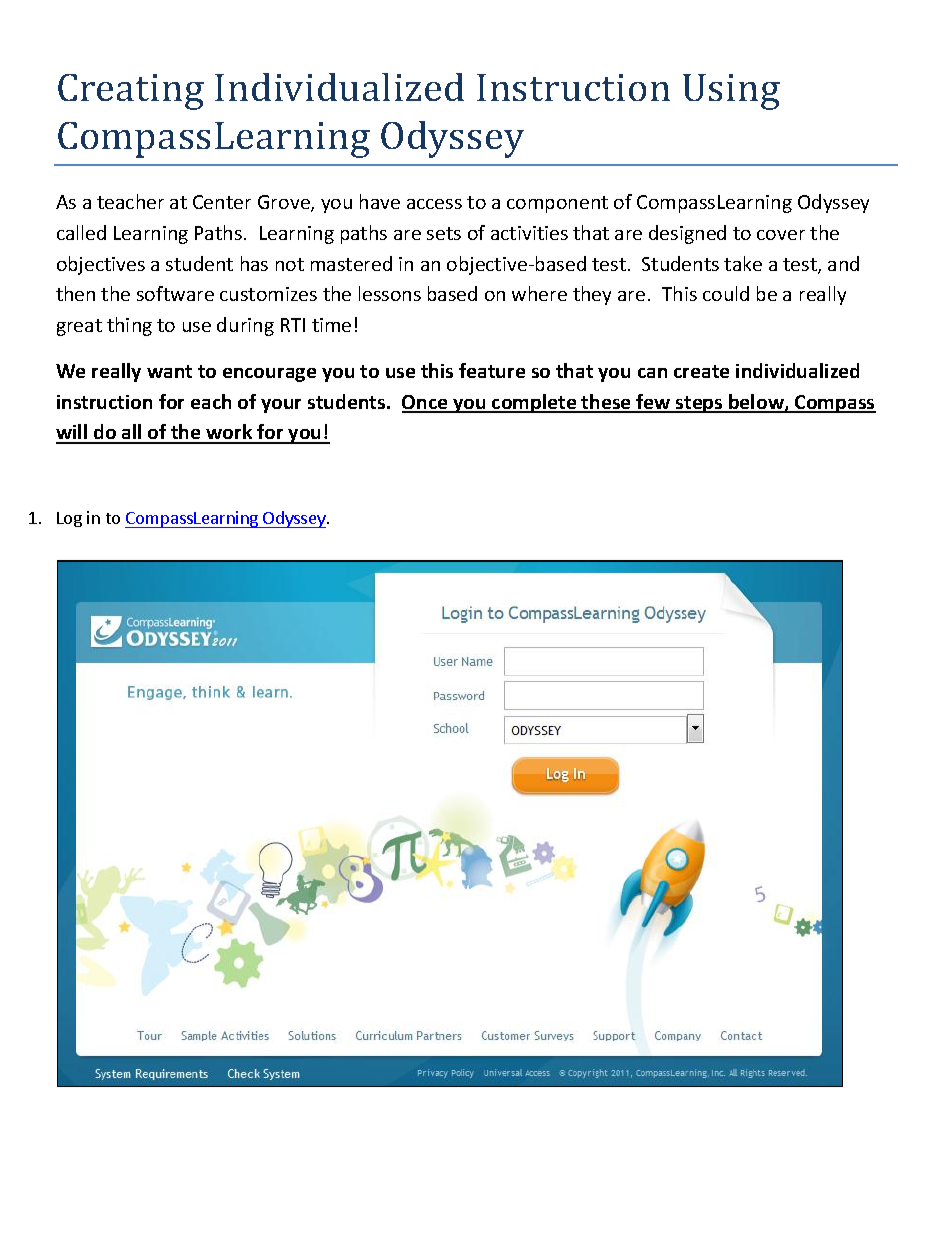 This document has height=1233, width=952. Describe the element at coordinates (699, 404) in the document. I see `steps` at that location.
